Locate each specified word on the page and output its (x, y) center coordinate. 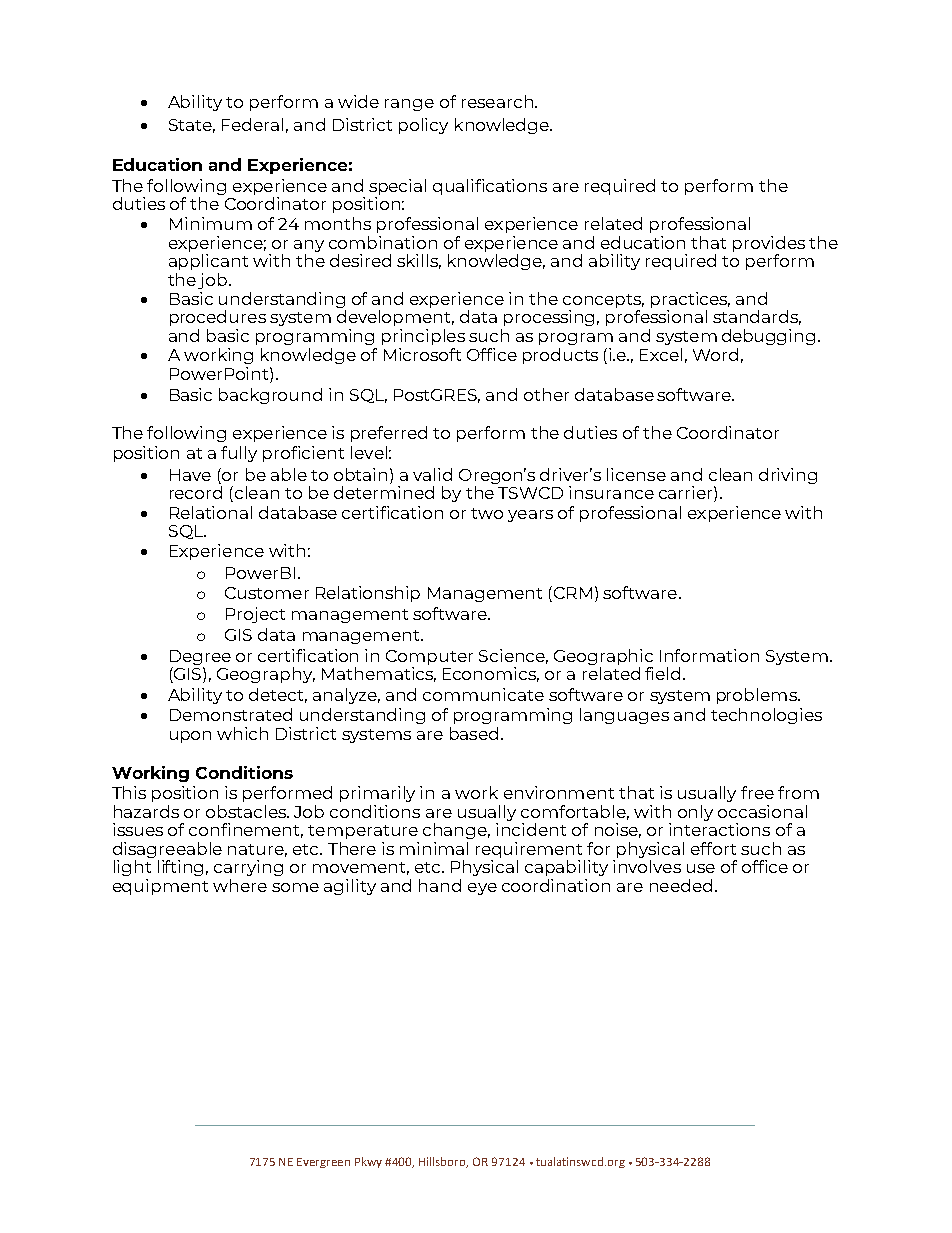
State (192, 126)
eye (482, 889)
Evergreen (323, 1163)
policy (423, 126)
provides (769, 244)
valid (432, 474)
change (456, 831)
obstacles (247, 811)
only (695, 813)
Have (190, 475)
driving (788, 476)
